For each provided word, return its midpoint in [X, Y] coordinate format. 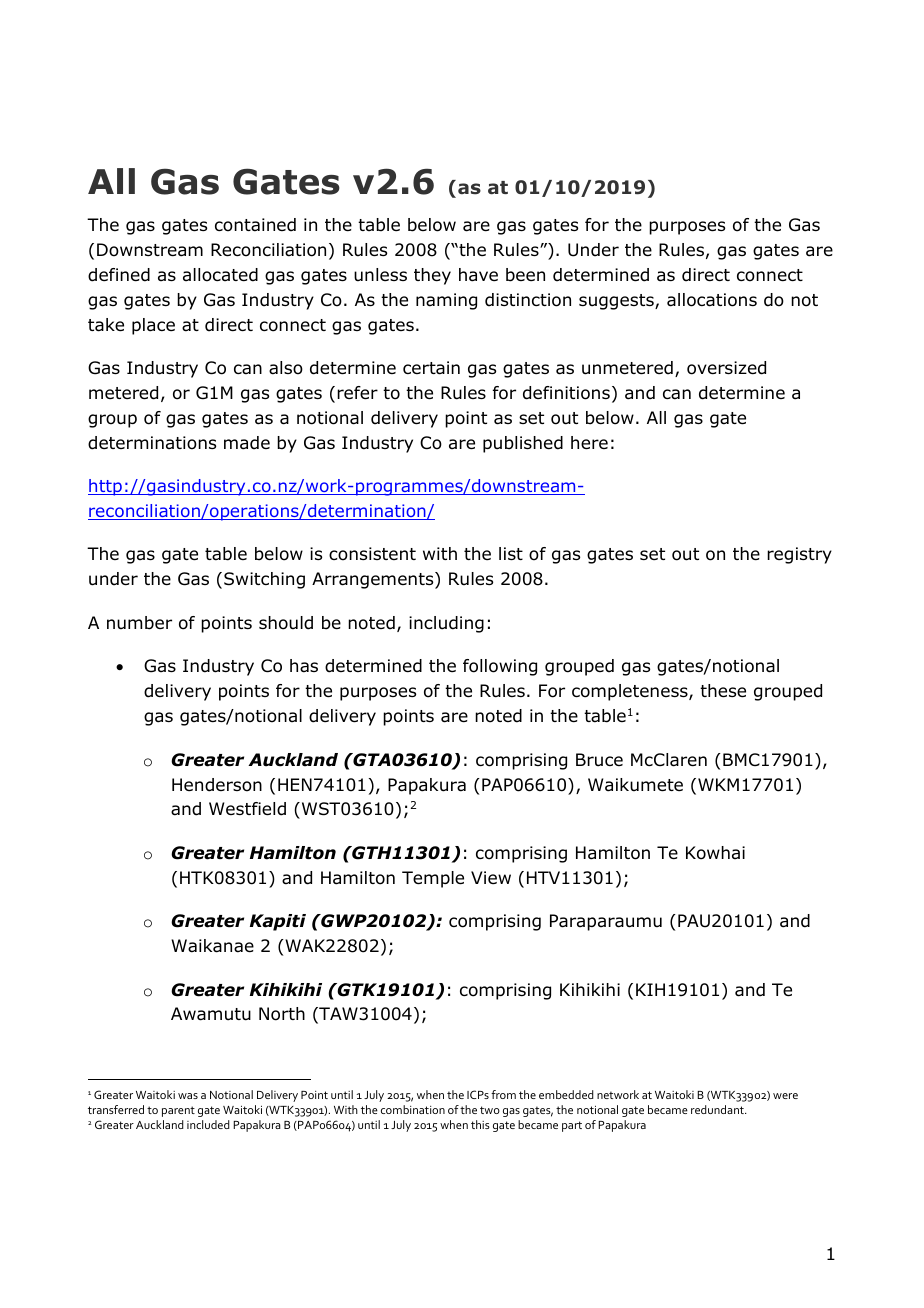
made [247, 443]
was [188, 1096]
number [139, 623]
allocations [712, 300]
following [500, 667]
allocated [220, 275]
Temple [433, 879]
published [523, 444]
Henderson [217, 785]
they [432, 276]
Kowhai [715, 853]
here [589, 443]
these [723, 691]
